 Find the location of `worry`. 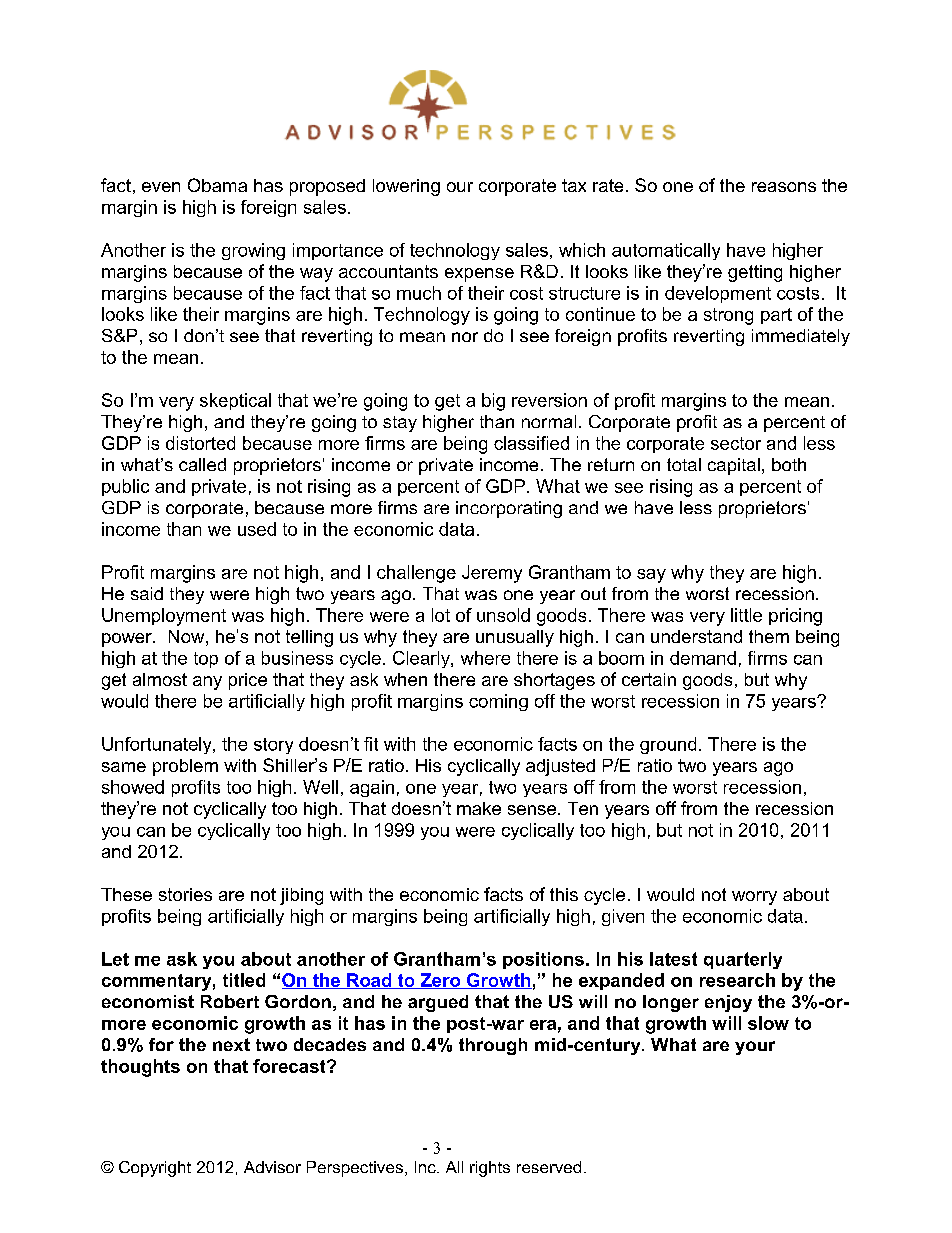

worry is located at coordinates (754, 898).
